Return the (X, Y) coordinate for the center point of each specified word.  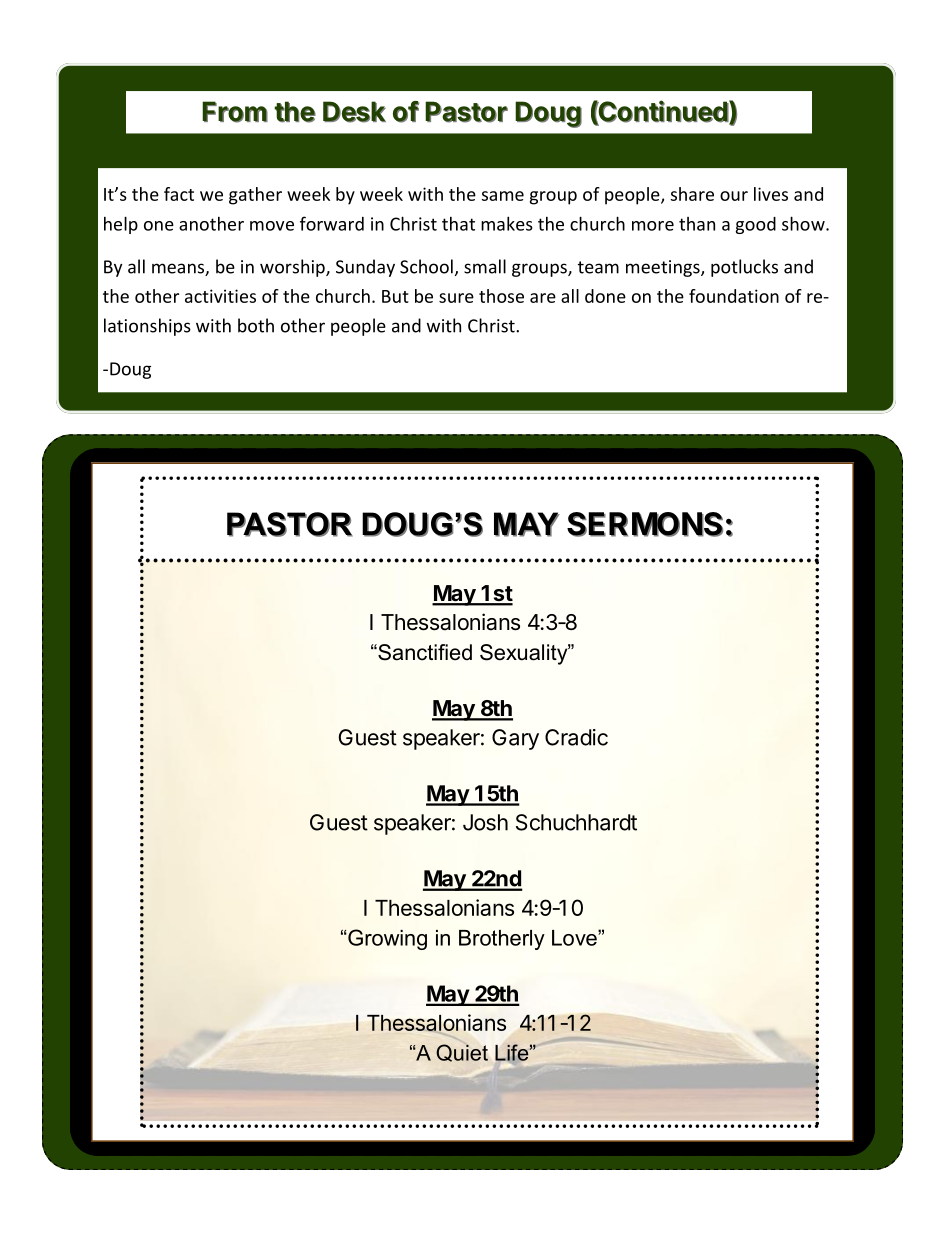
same (503, 196)
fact (179, 194)
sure (456, 298)
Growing (386, 939)
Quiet (462, 1053)
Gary (515, 739)
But (395, 296)
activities (220, 296)
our (734, 196)
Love (575, 938)
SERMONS (645, 524)
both (256, 325)
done (605, 296)
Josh (485, 822)
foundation (734, 296)
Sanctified (424, 652)
